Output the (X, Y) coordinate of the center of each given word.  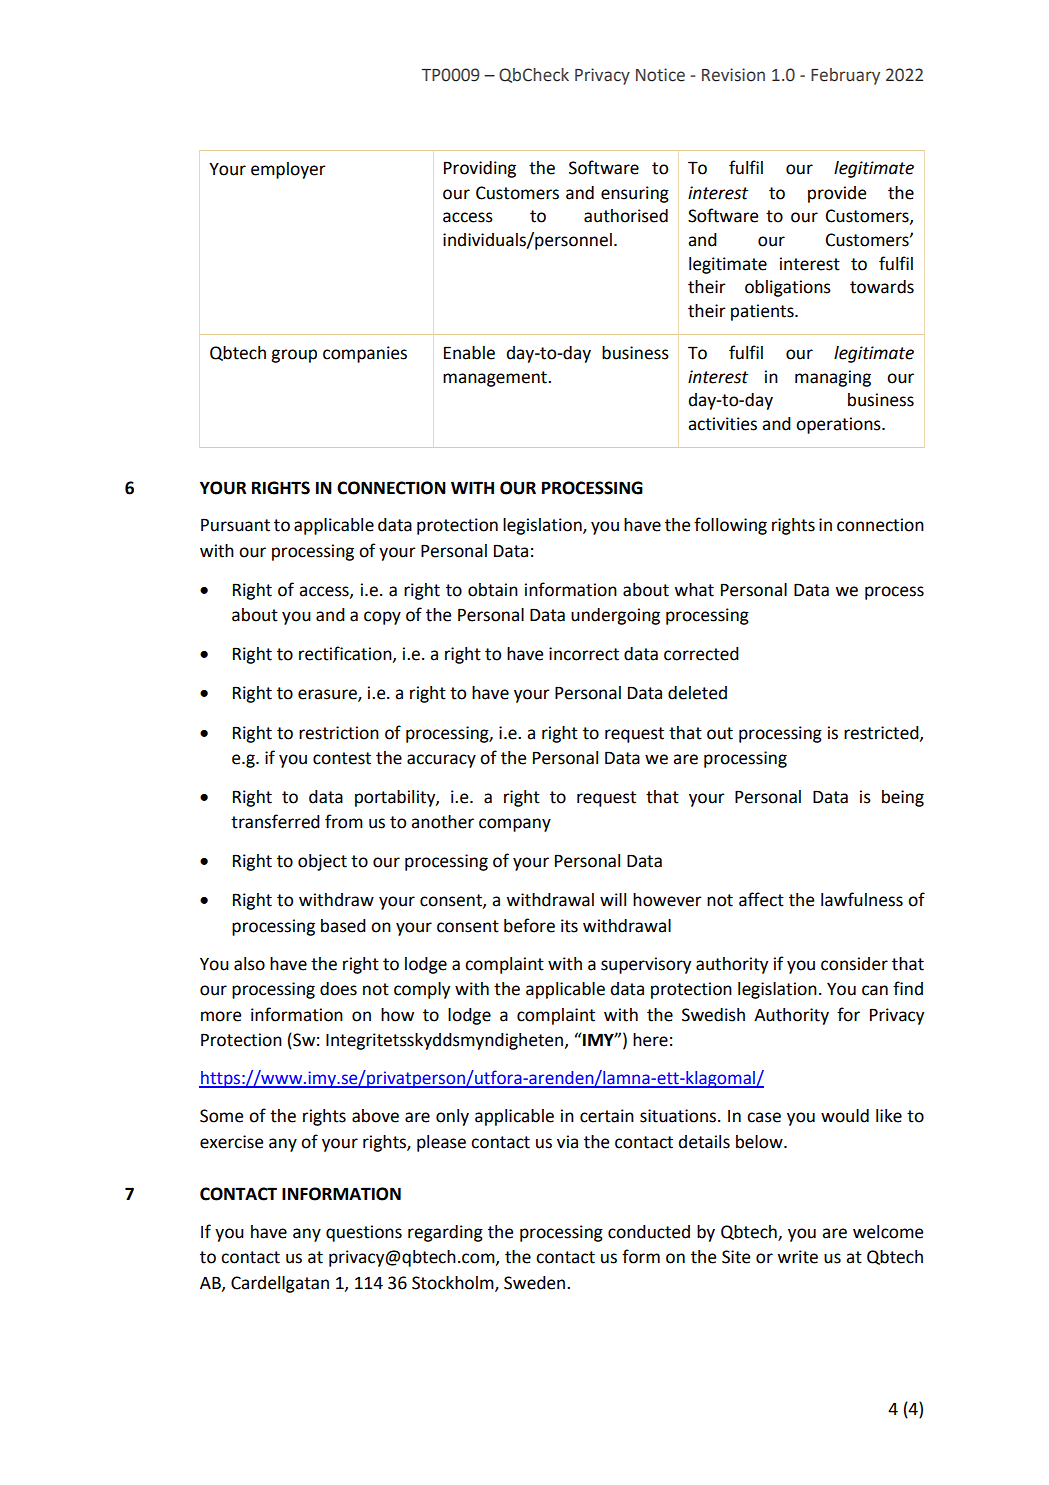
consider (854, 964)
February (845, 76)
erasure (328, 695)
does (338, 989)
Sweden (536, 1283)
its (569, 926)
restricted (882, 733)
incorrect (584, 654)
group (294, 356)
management (496, 379)
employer (288, 170)
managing (833, 378)
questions (364, 1233)
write (797, 1257)
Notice (660, 75)
